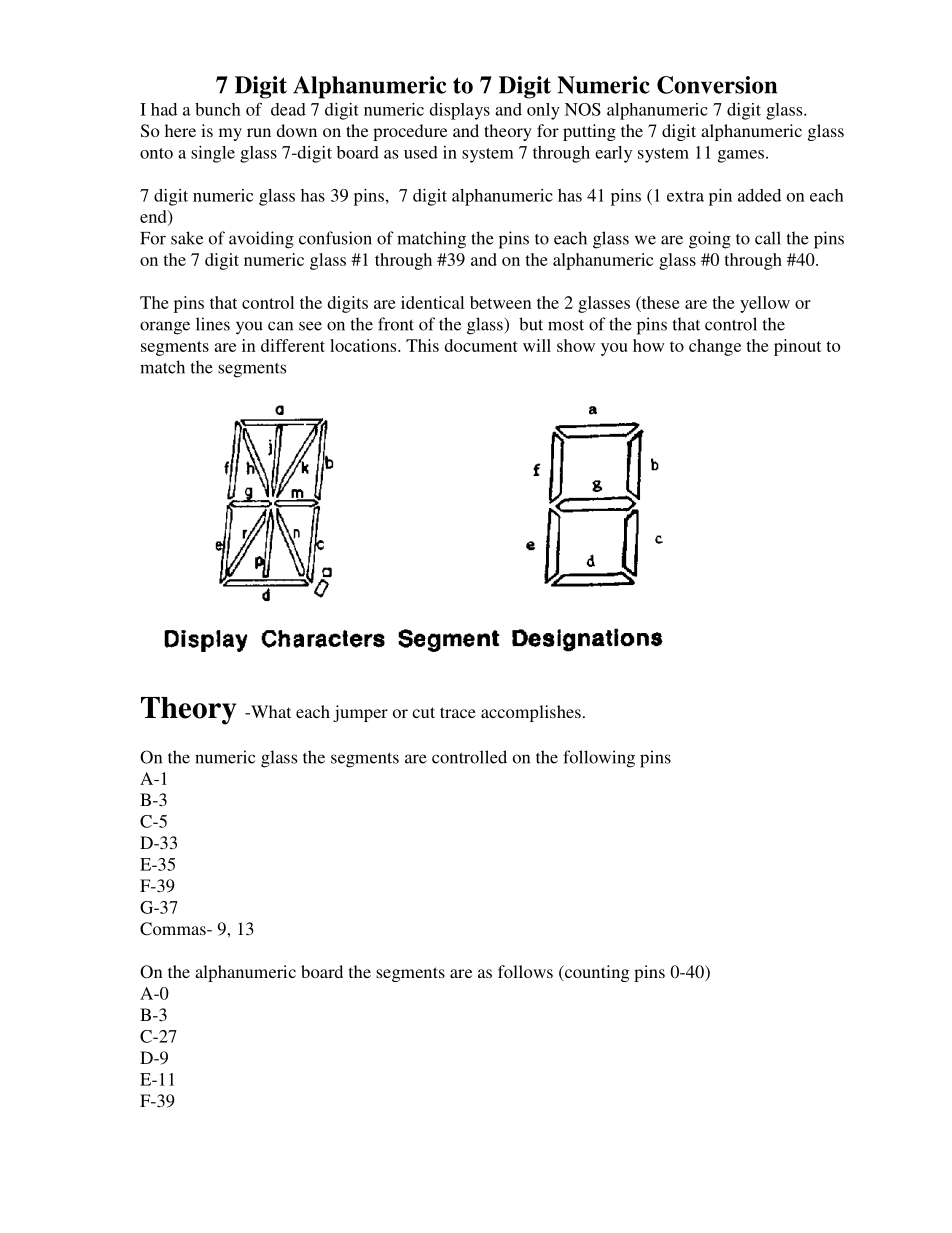  What do you see at coordinates (525, 971) in the page?
I see `follows` at bounding box center [525, 971].
